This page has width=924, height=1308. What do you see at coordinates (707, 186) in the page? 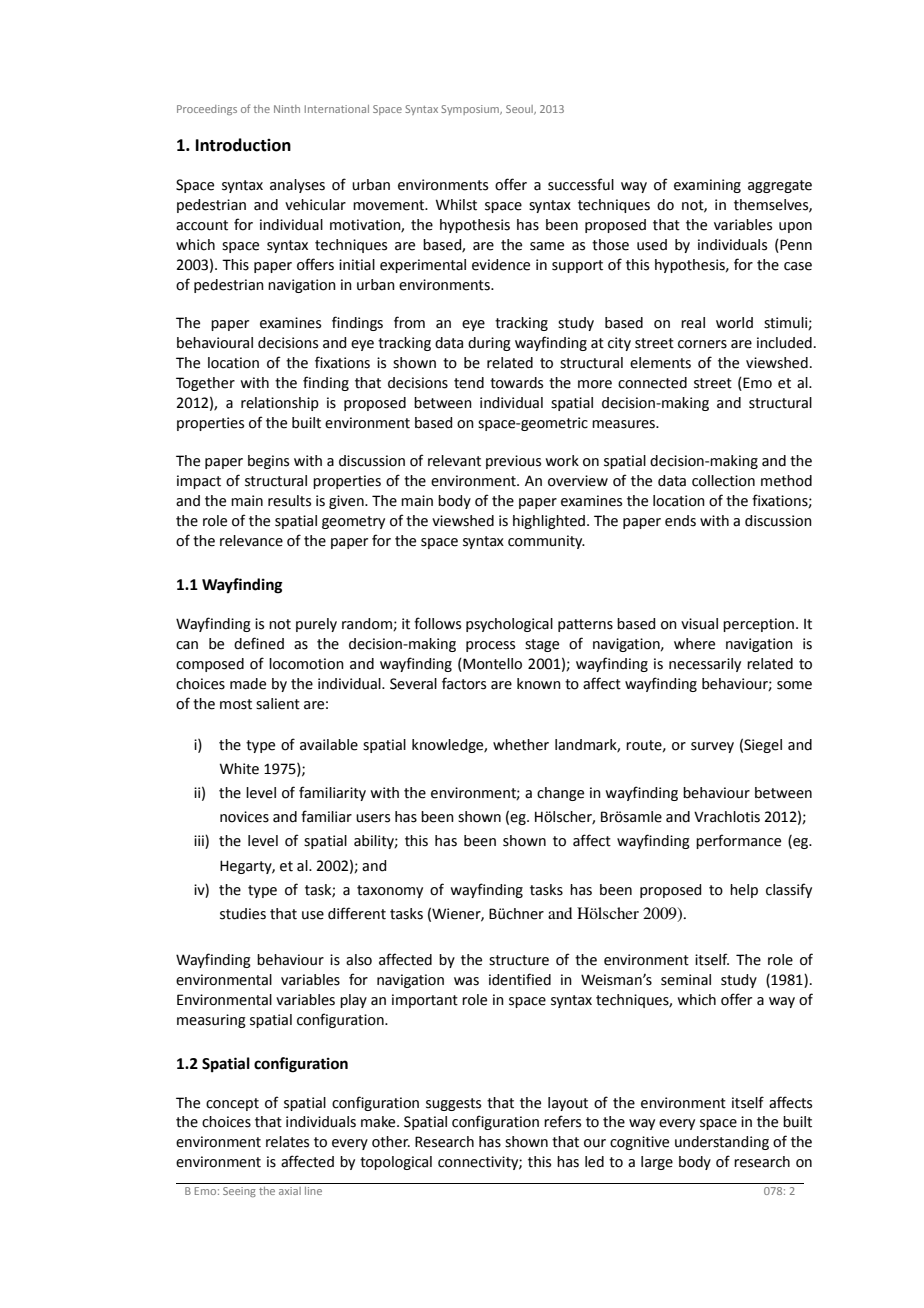
I see `examining` at bounding box center [707, 186].
